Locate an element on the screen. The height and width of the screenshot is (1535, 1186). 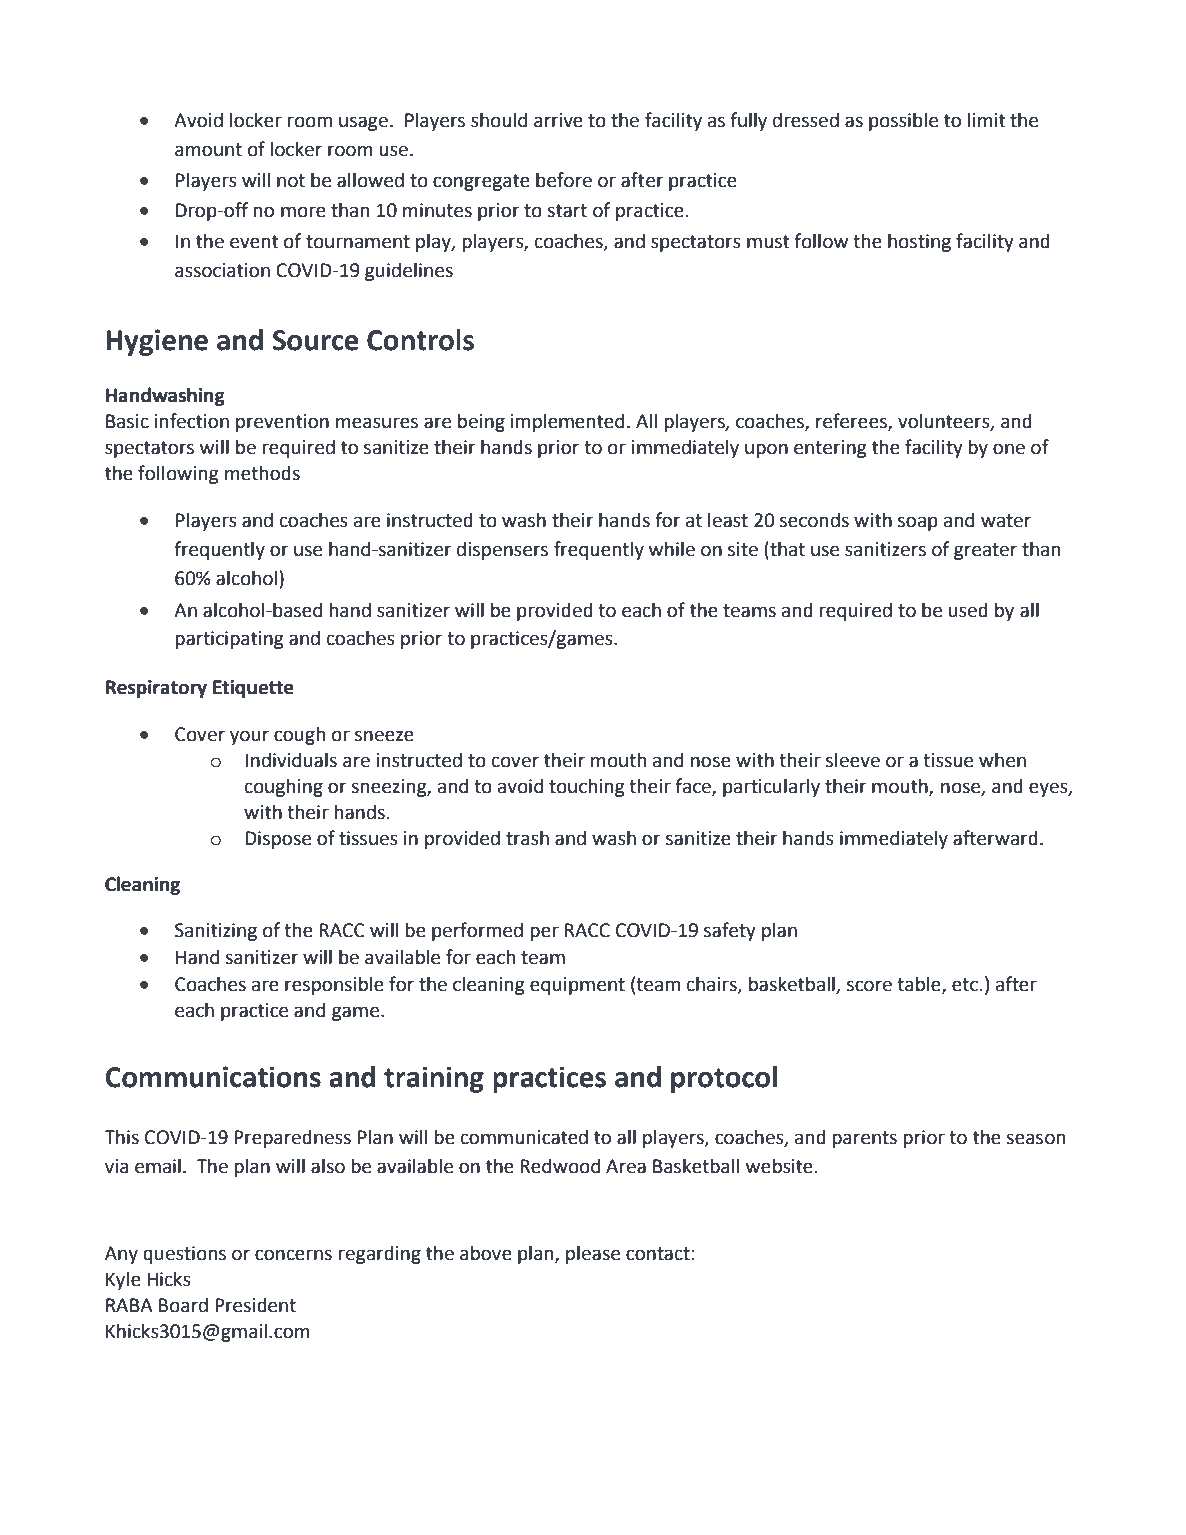
dispensers is located at coordinates (502, 550).
